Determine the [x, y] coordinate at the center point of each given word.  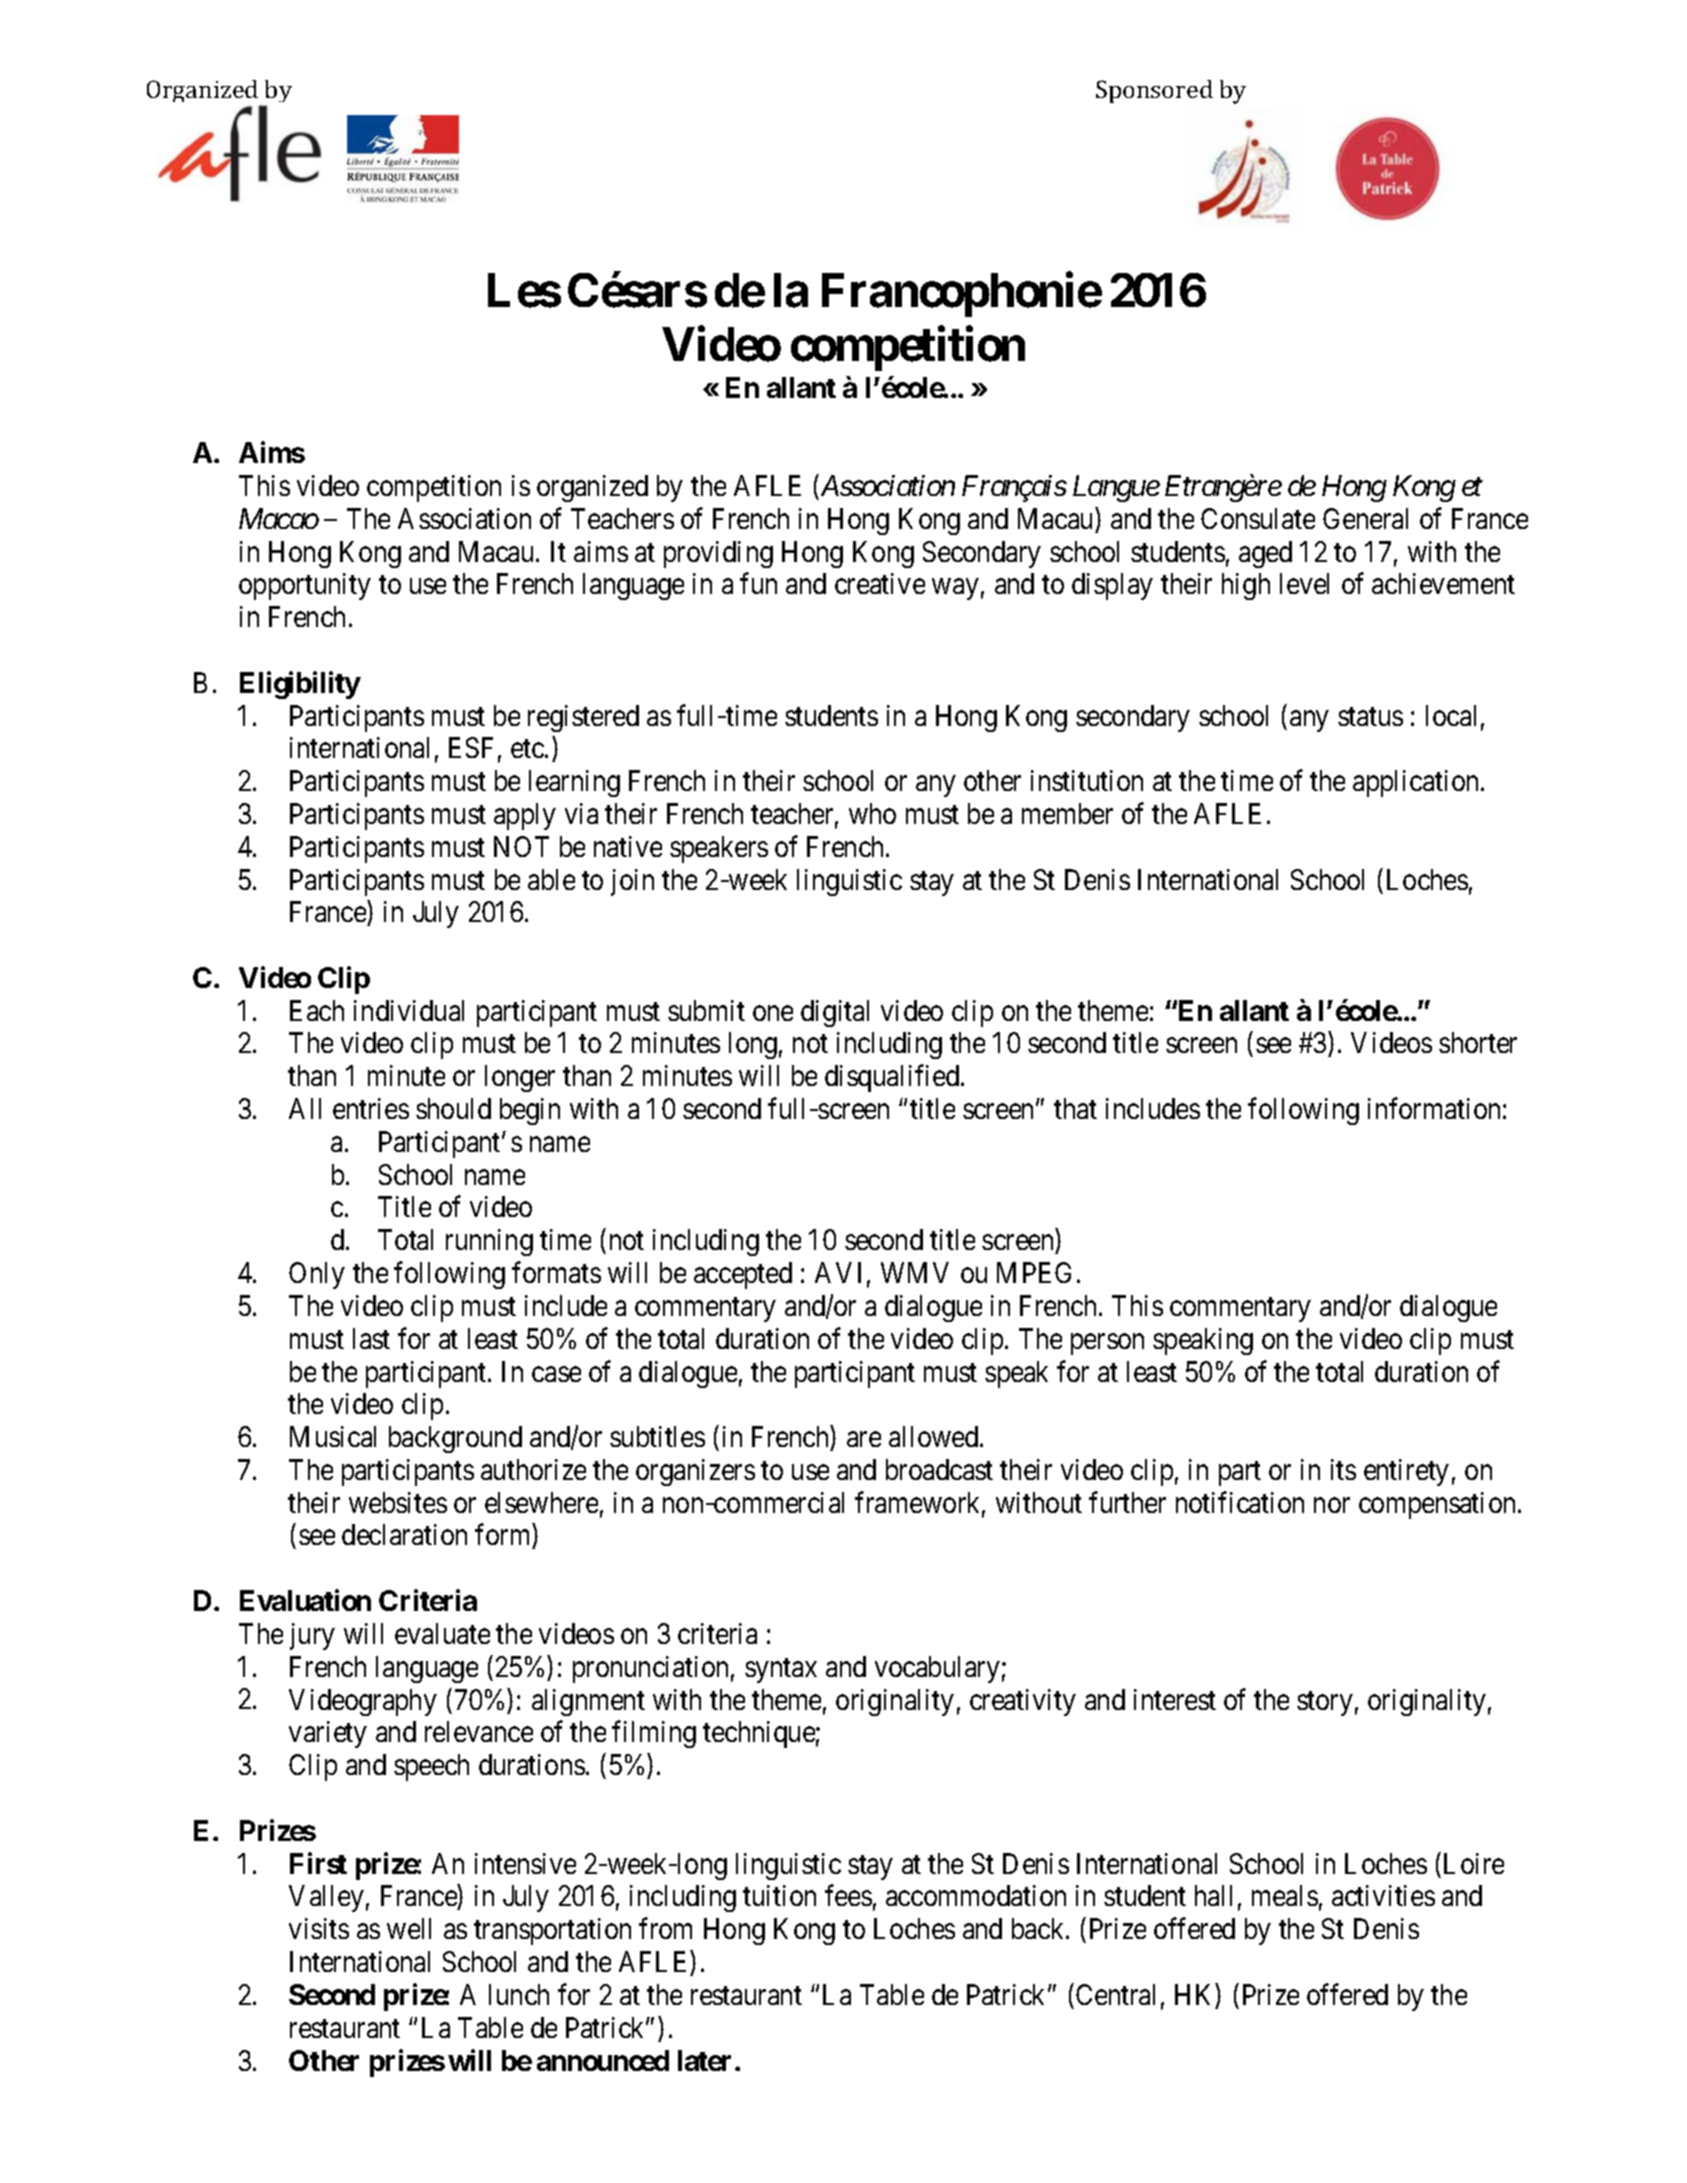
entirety [1406, 1472]
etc [527, 749]
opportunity [305, 586]
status [1370, 716]
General [1365, 518]
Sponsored [1154, 91]
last [371, 1338]
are [864, 1439]
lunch [519, 1994]
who [872, 813]
